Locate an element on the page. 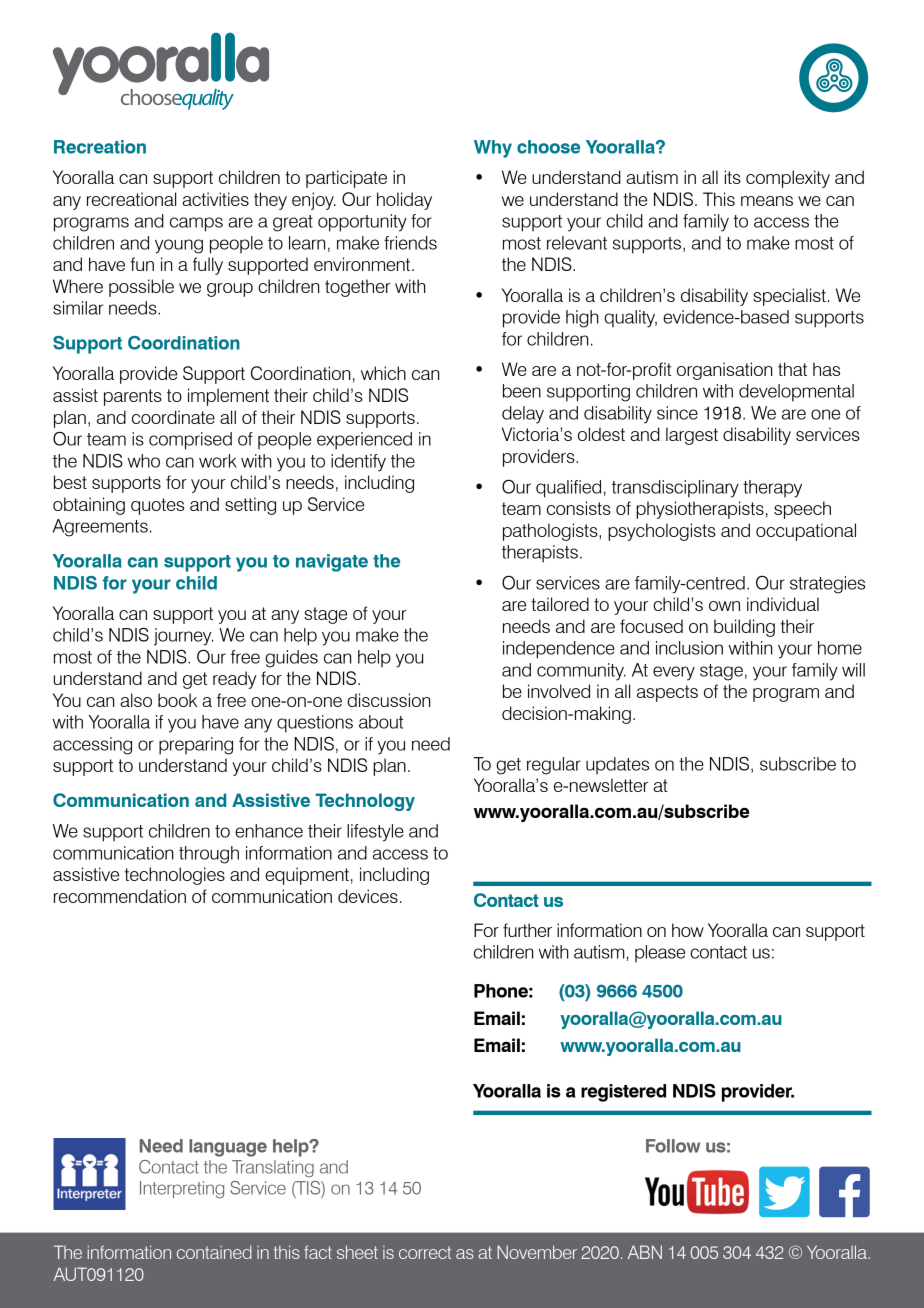 Image resolution: width=924 pixels, height=1308 pixels. aspects is located at coordinates (667, 693).
